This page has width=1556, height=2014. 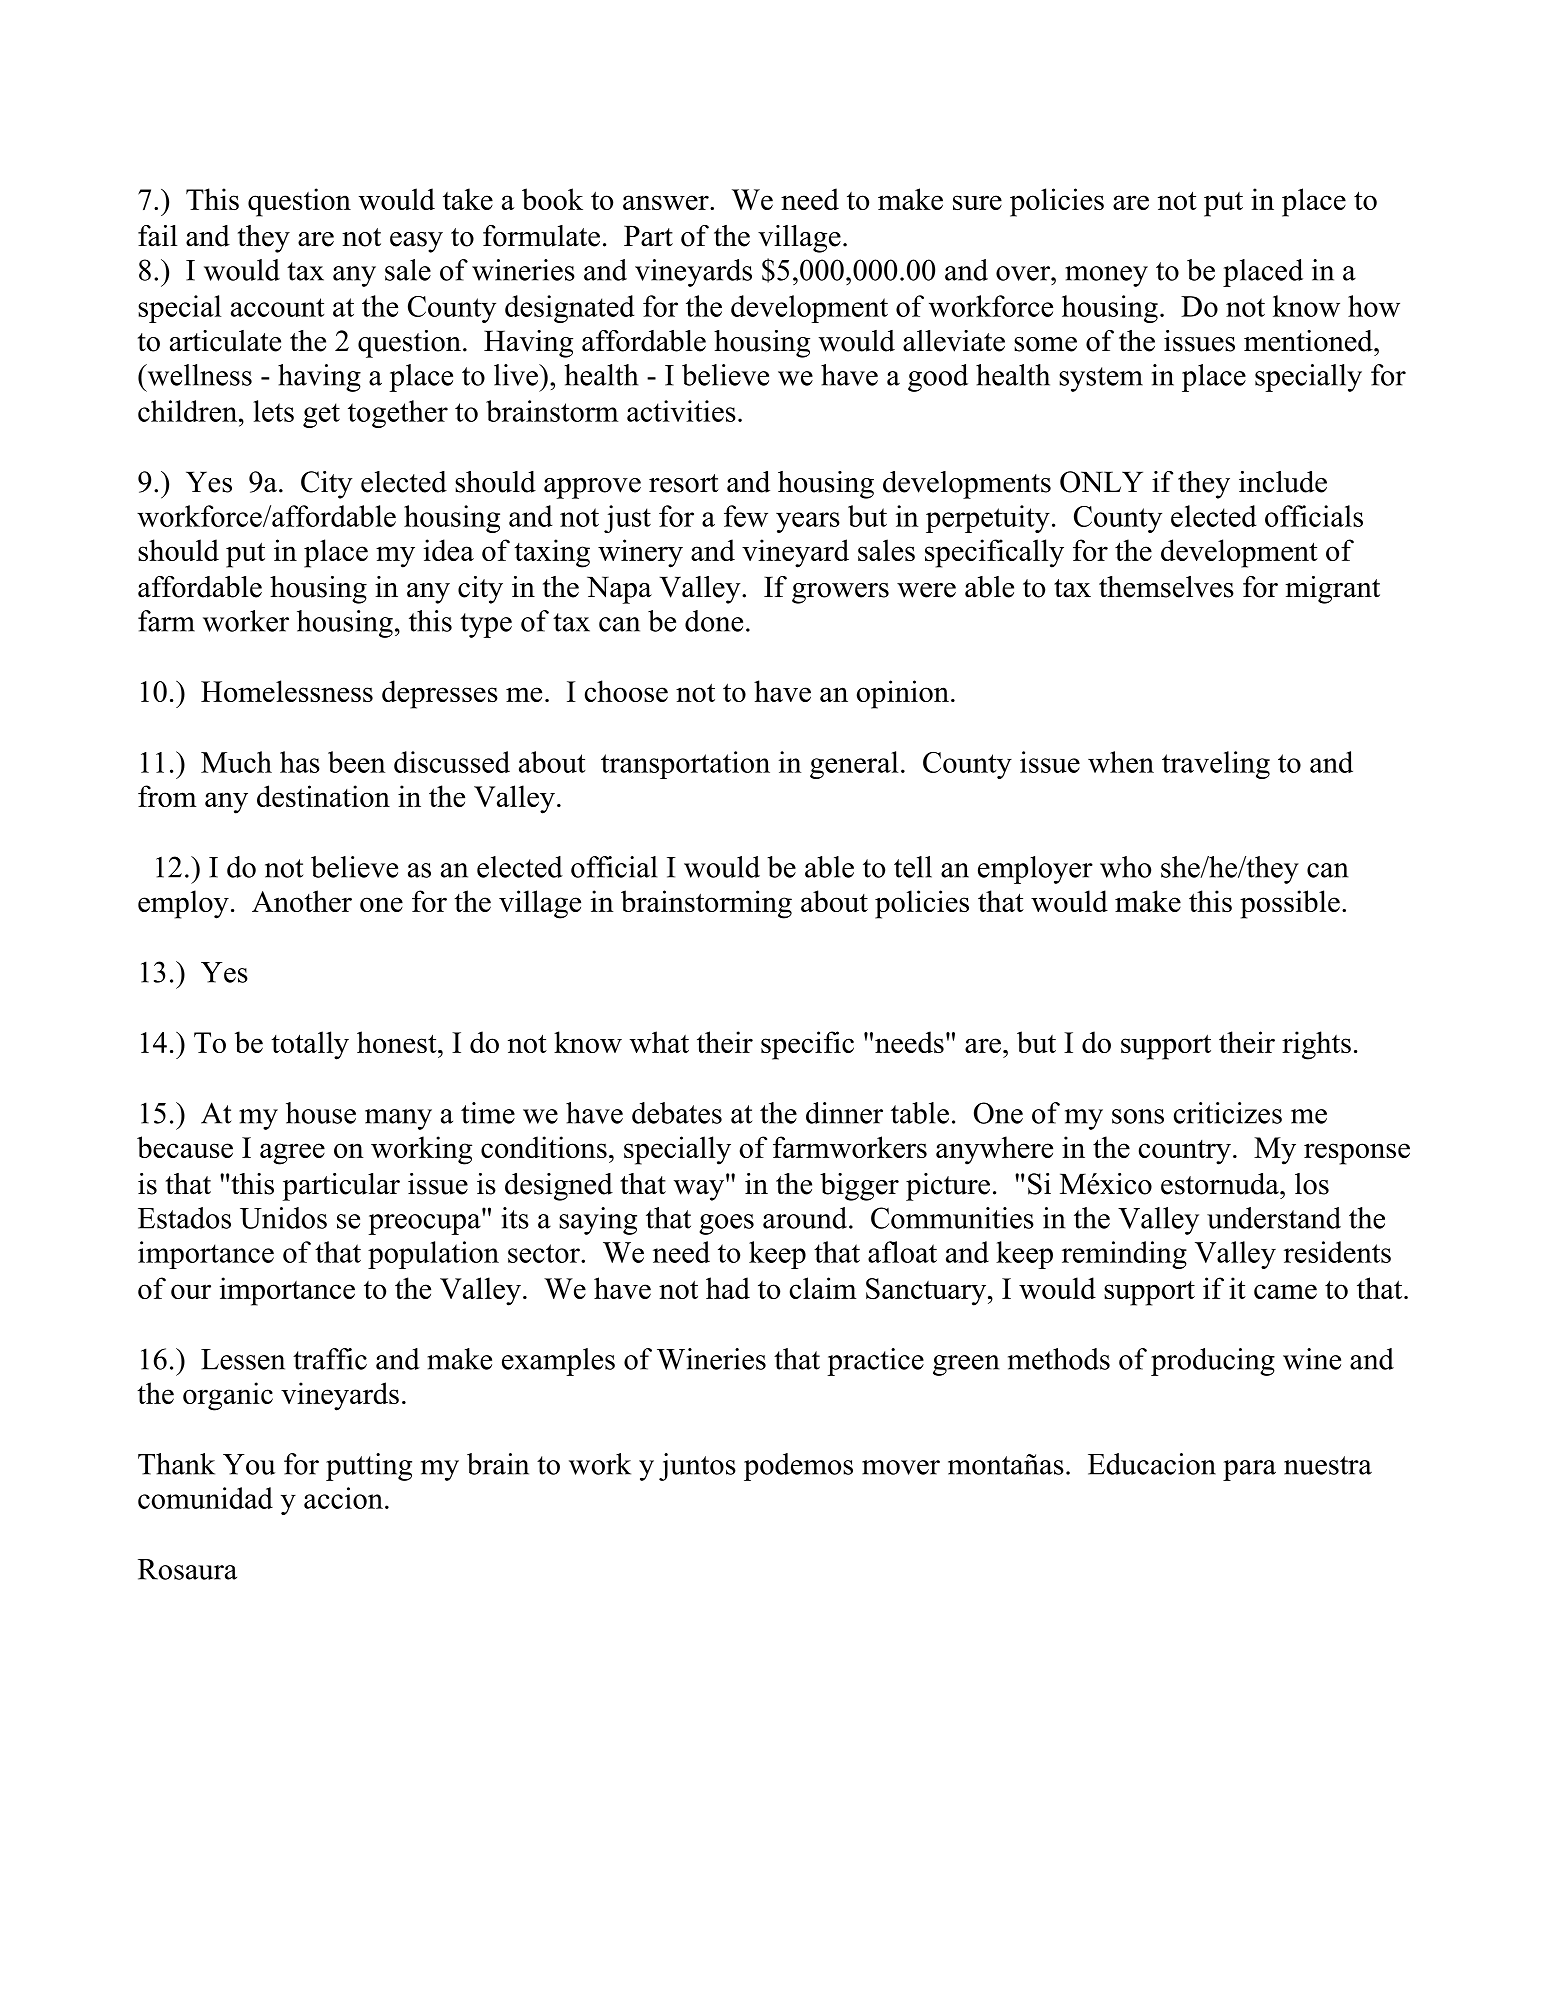 I want to click on money, so click(x=1106, y=276).
